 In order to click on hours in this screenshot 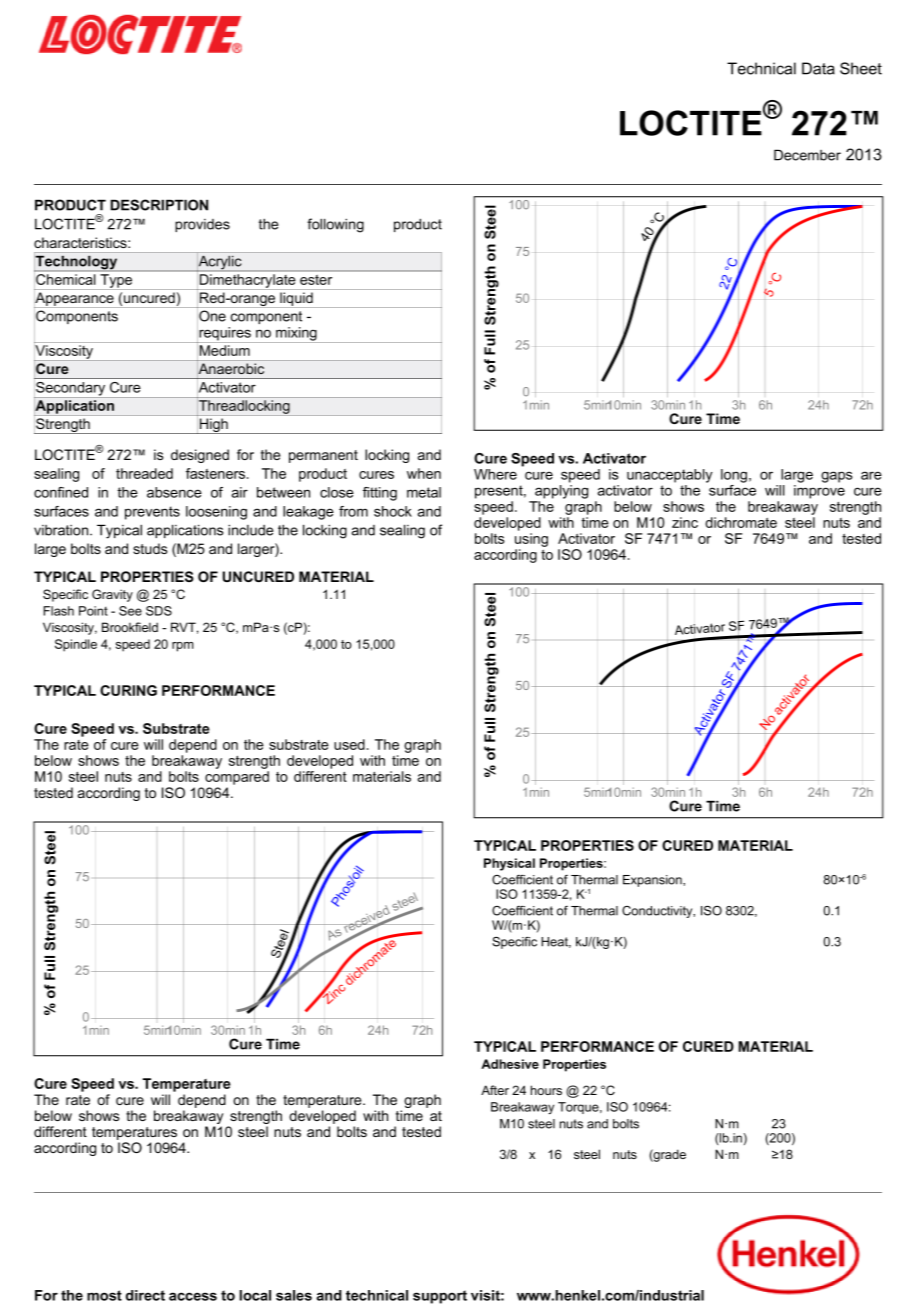, I will do `click(546, 1090)`.
